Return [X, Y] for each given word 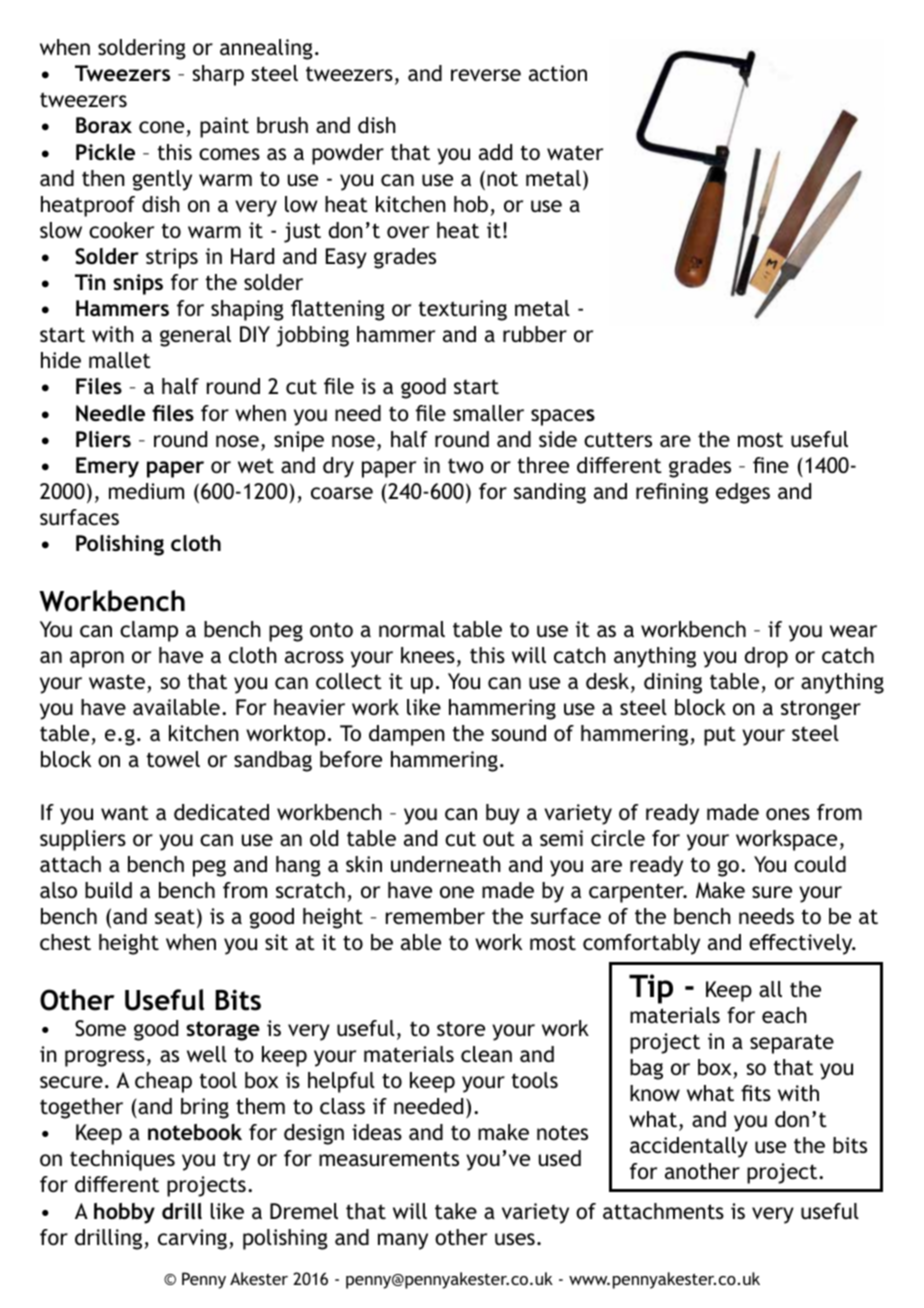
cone [161, 127]
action [558, 73]
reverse [486, 75]
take [456, 1211]
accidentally [689, 1147]
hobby [124, 1213]
